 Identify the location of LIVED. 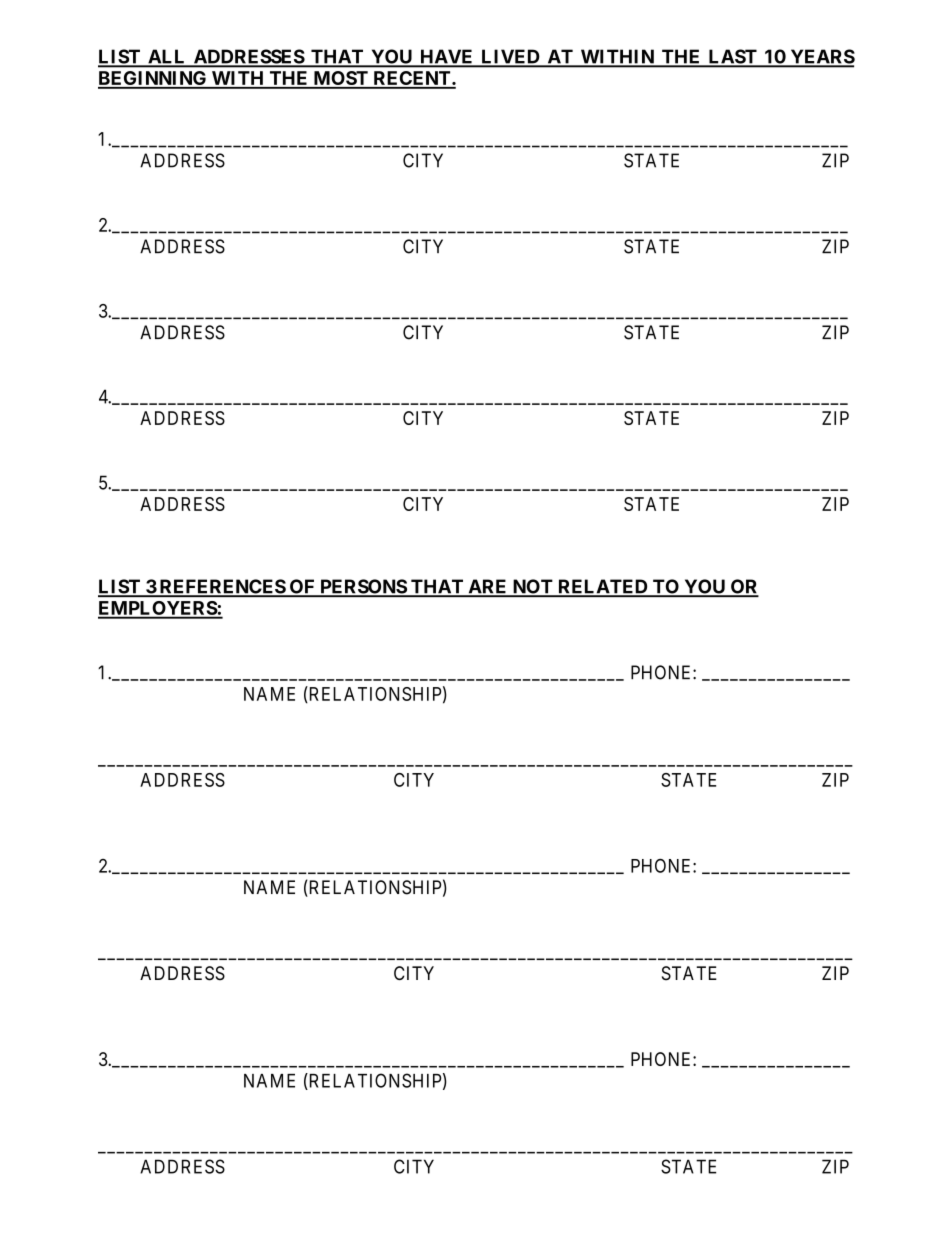
(510, 58).
